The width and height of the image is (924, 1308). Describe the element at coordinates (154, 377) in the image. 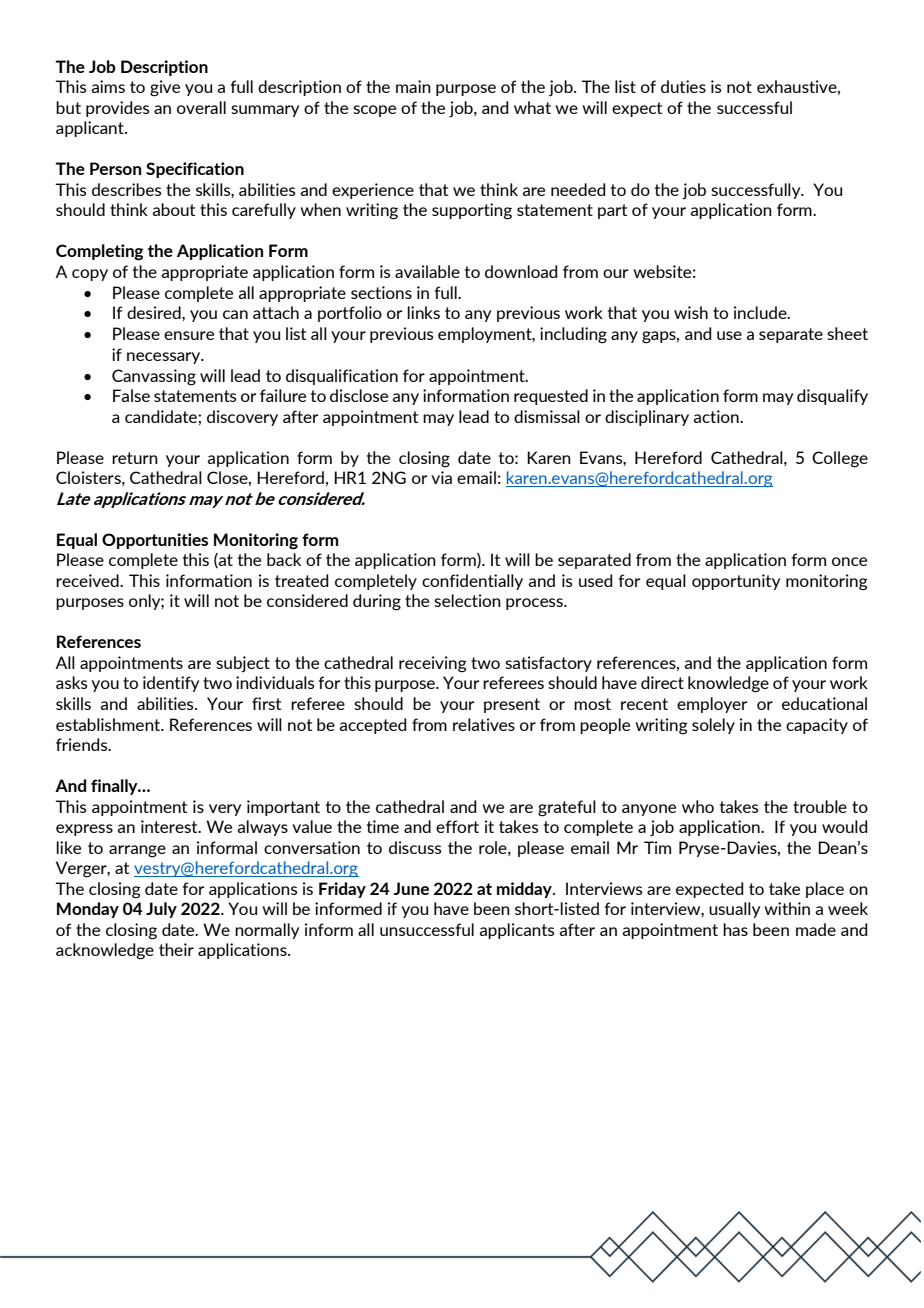

I see `Canvassing` at that location.
